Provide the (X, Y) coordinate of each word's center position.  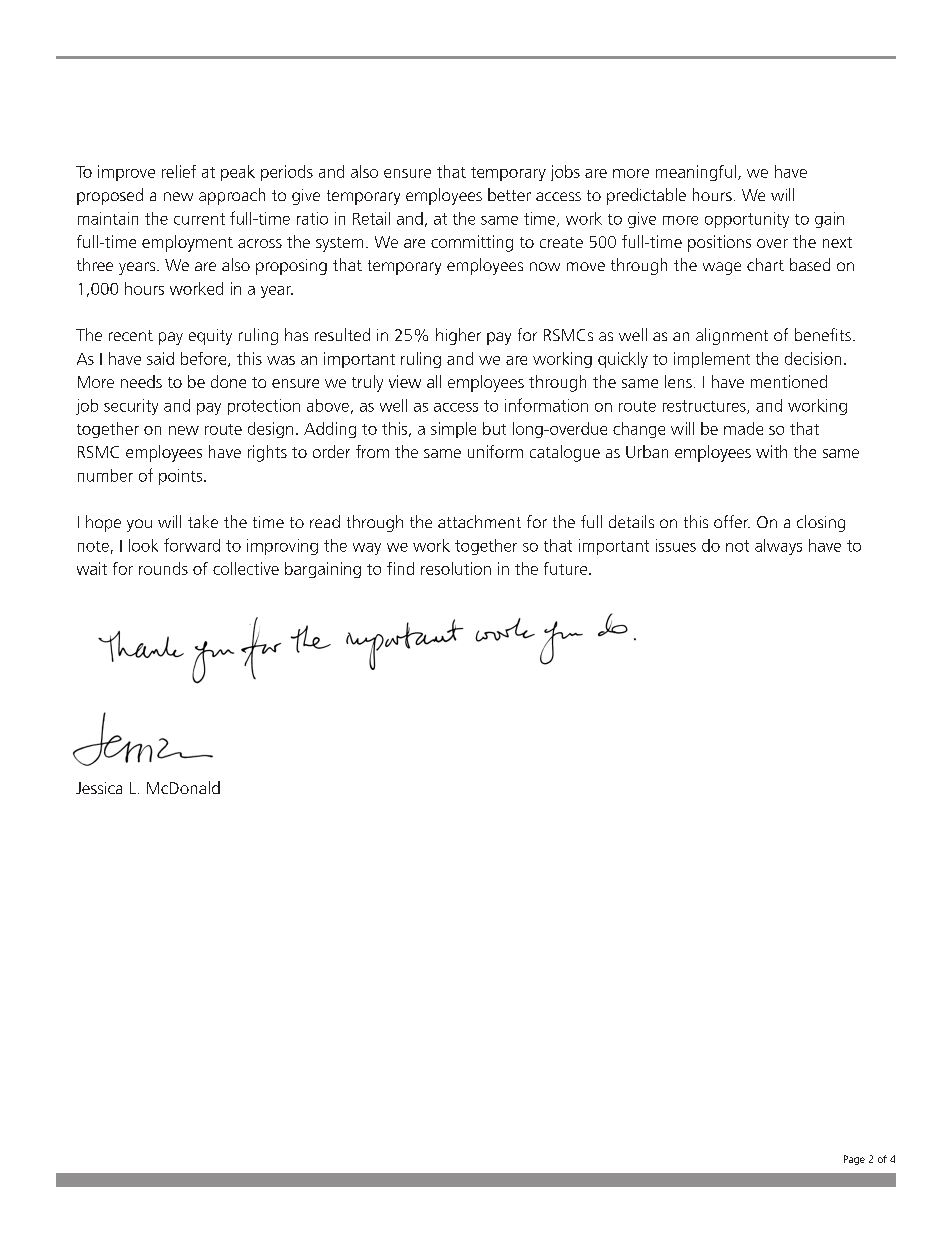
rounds (163, 568)
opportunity (747, 220)
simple (453, 430)
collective (246, 568)
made (743, 428)
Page (854, 1160)
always (778, 547)
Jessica (99, 788)
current (199, 219)
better (509, 194)
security (131, 407)
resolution (456, 568)
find (400, 568)
